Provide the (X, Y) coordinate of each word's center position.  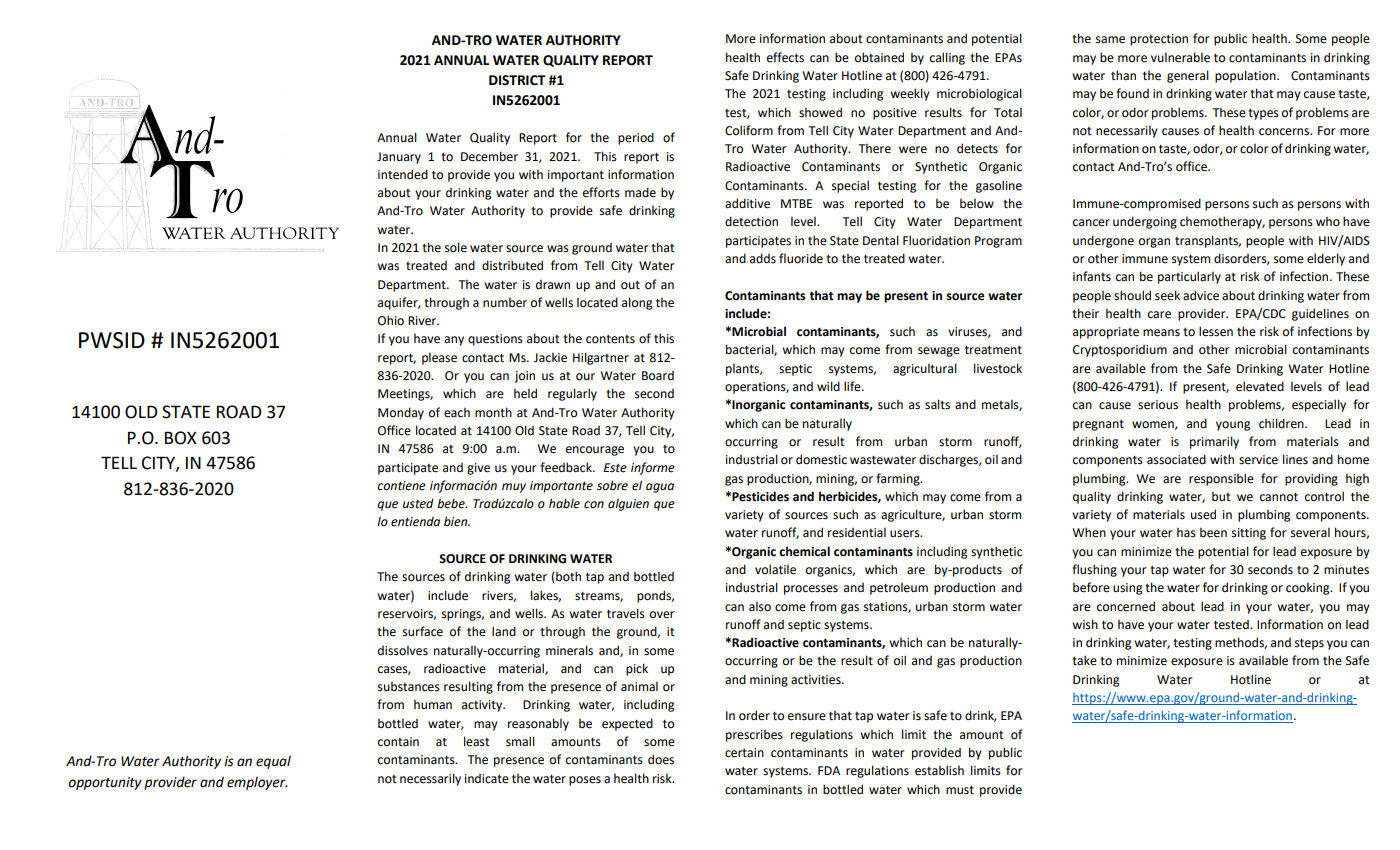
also (760, 607)
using (1127, 589)
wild (828, 386)
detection (751, 221)
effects (785, 57)
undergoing (1145, 222)
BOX (181, 438)
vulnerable (1180, 57)
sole (456, 247)
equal (273, 762)
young (1233, 426)
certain (744, 753)
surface (423, 631)
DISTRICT (517, 80)
